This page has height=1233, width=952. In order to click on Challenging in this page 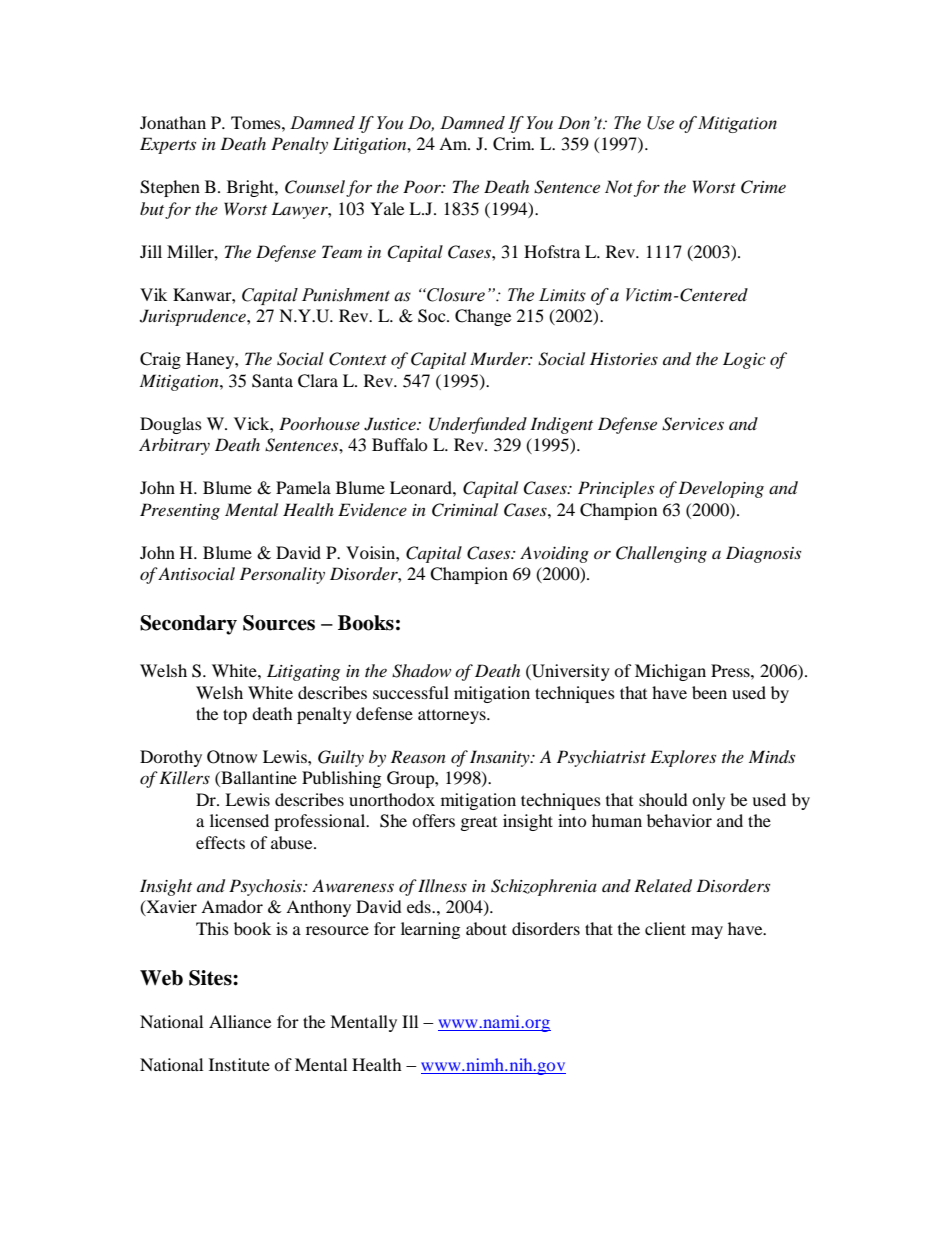, I will do `click(661, 554)`.
